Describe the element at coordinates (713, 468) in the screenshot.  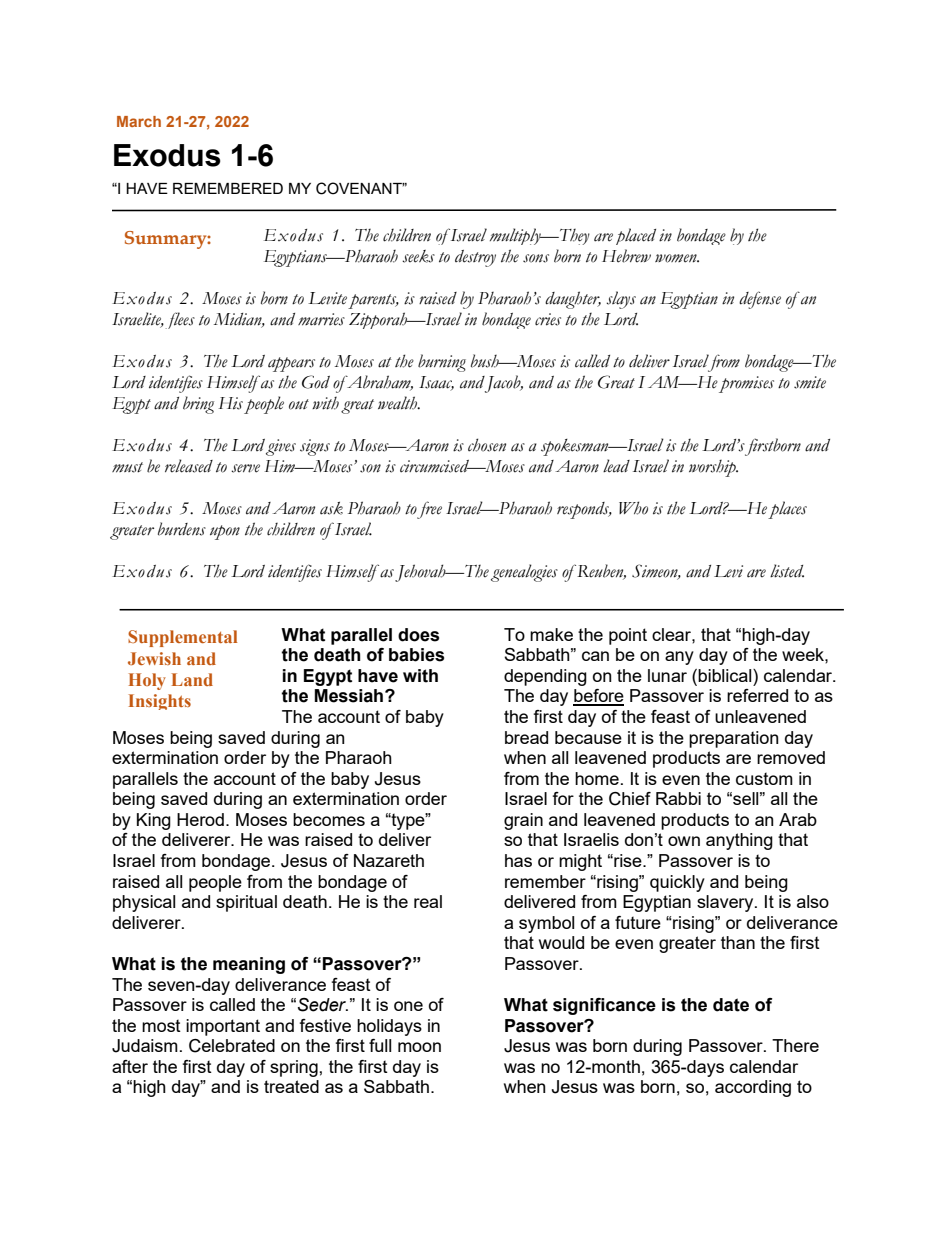
I see `worship` at that location.
